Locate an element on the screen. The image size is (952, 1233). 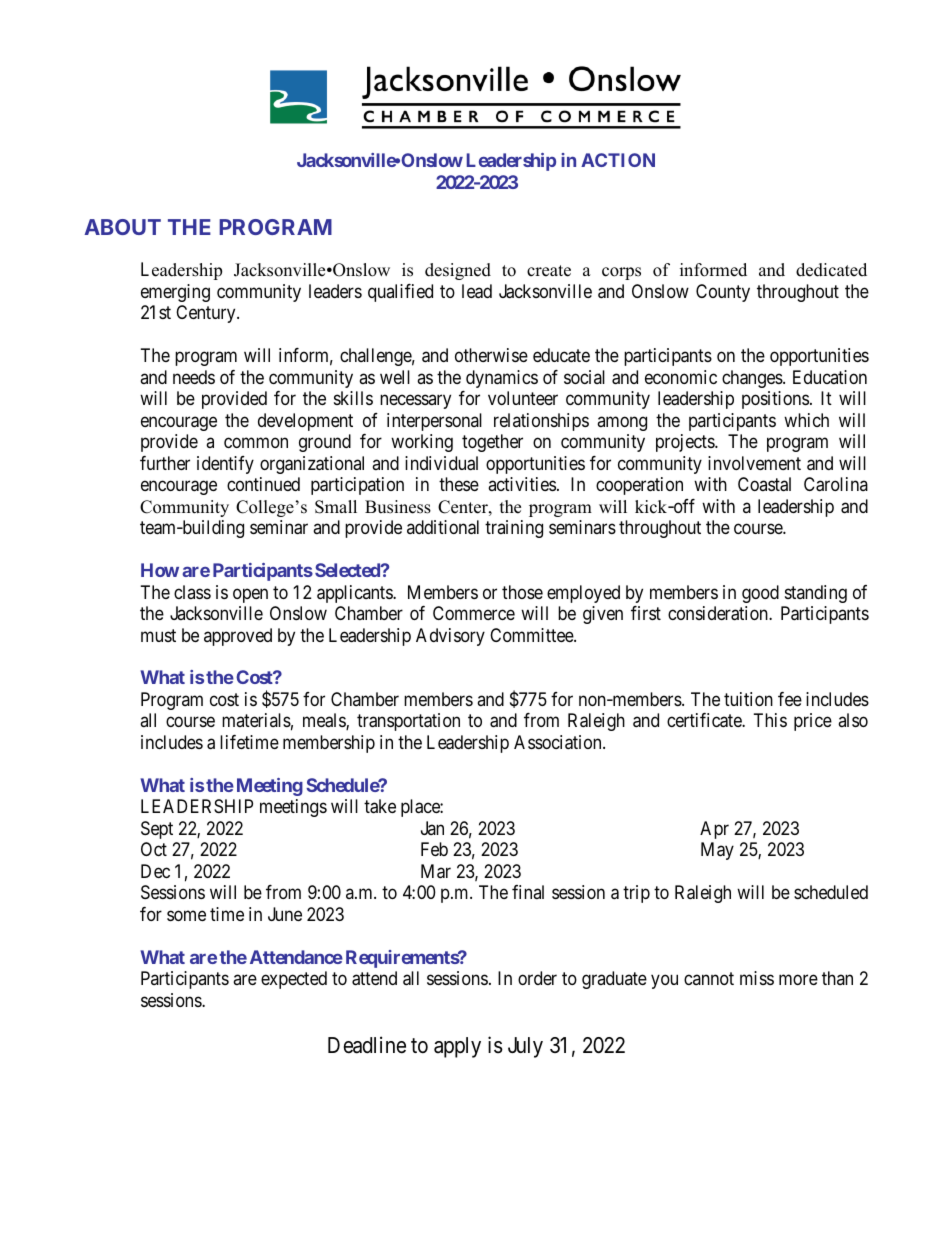
apply is located at coordinates (457, 1047).
